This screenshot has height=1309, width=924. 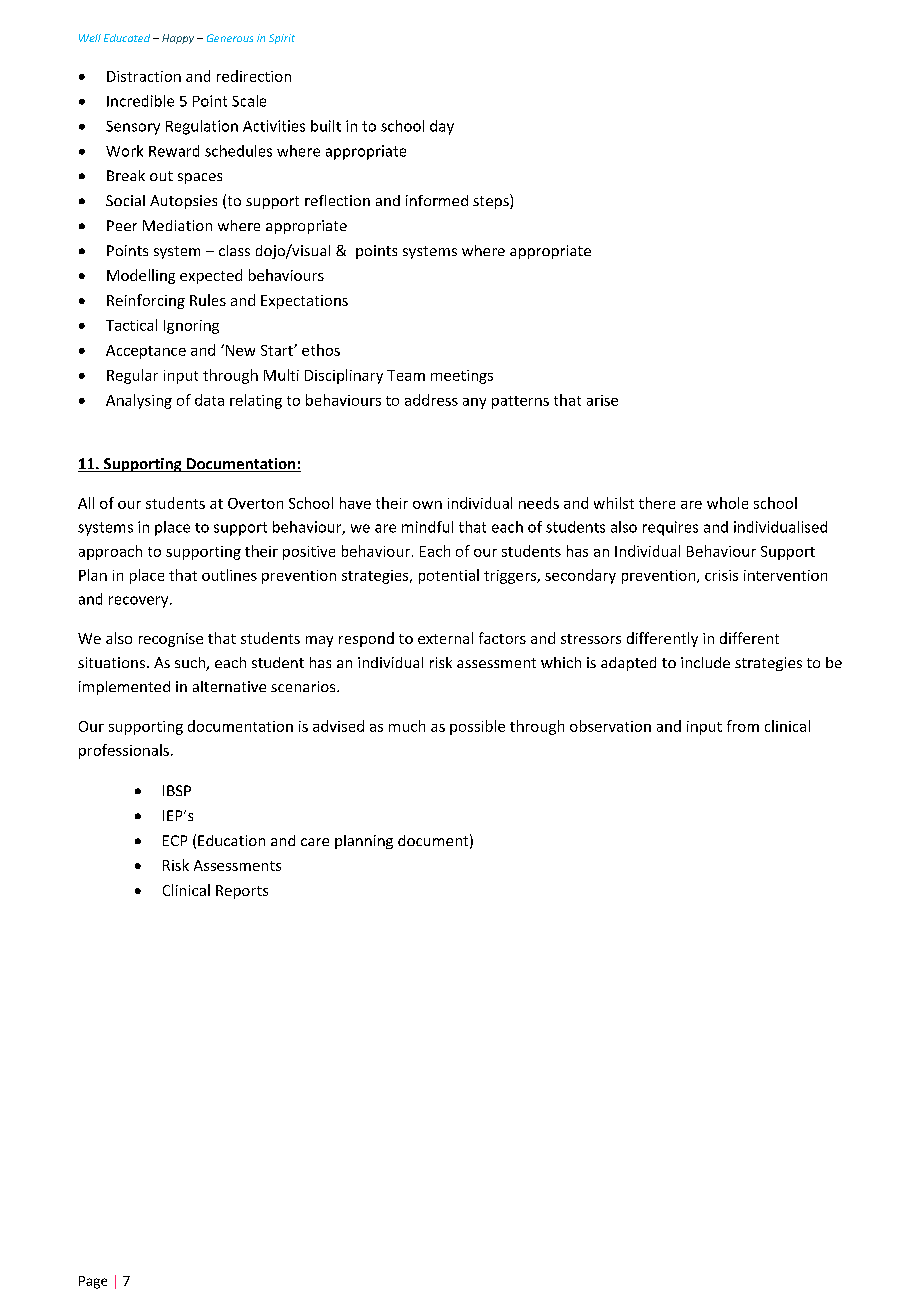 I want to click on Distraction, so click(x=144, y=76).
